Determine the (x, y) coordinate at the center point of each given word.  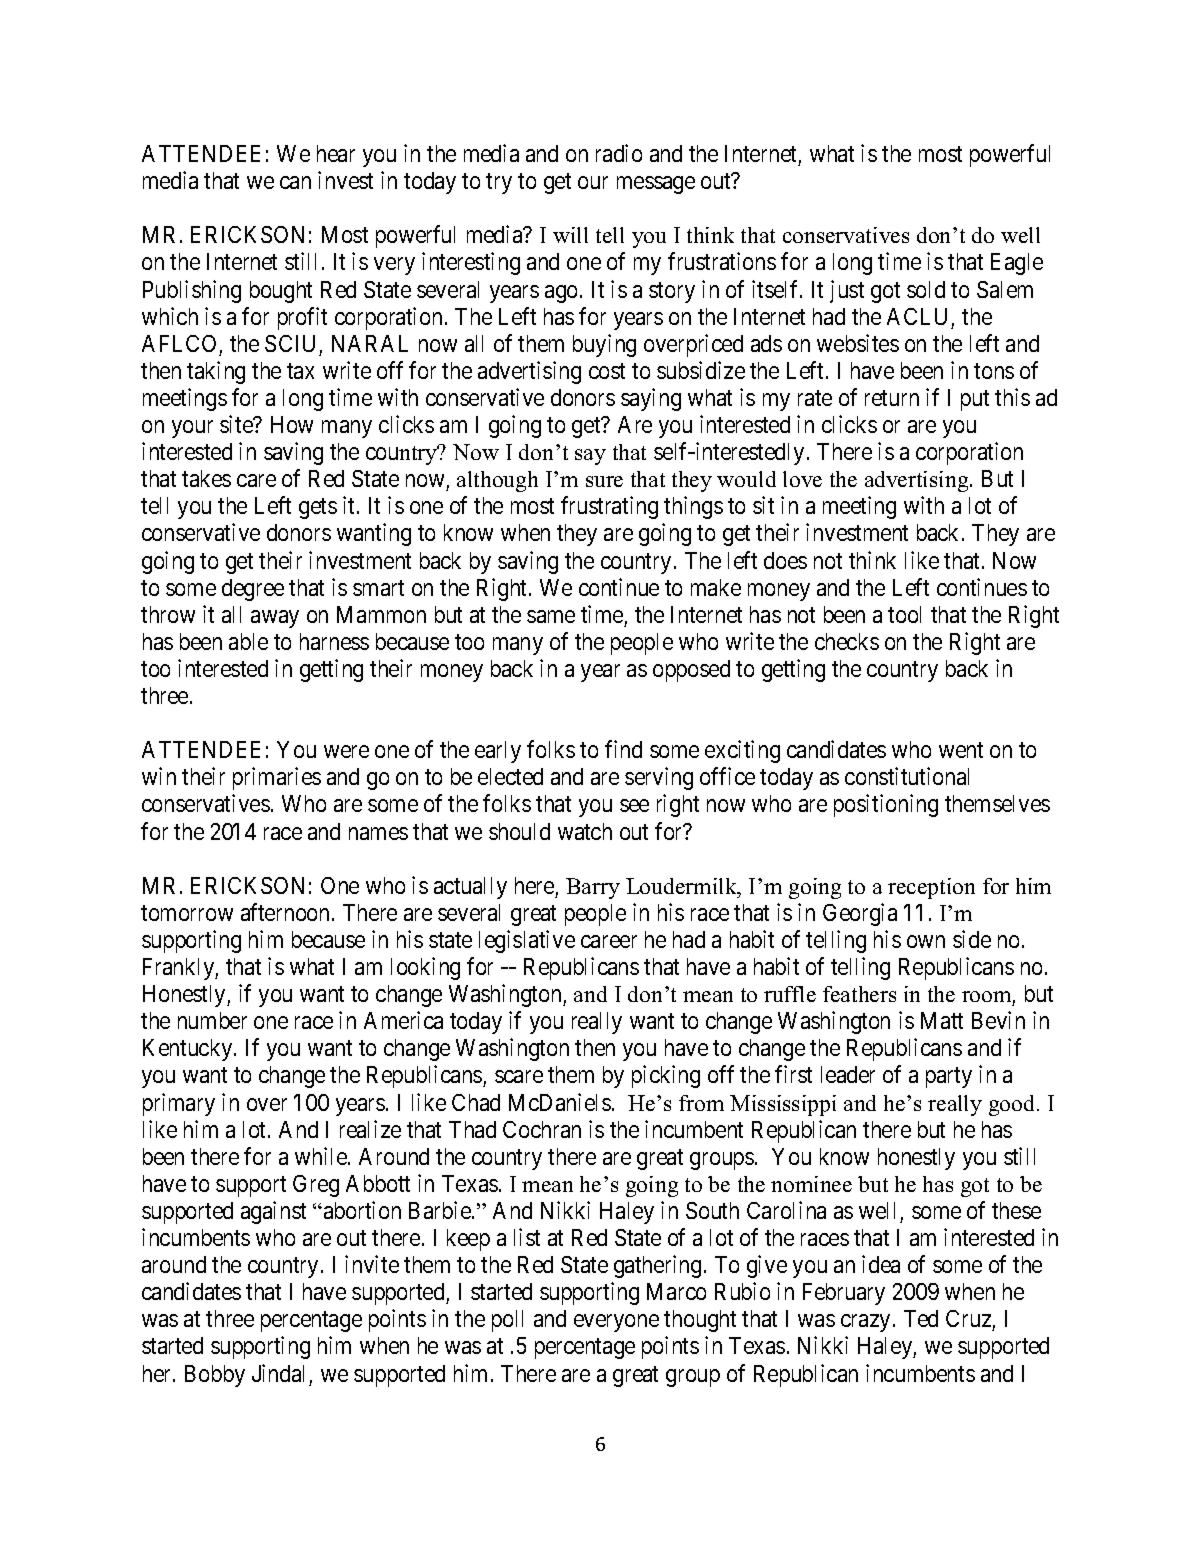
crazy (867, 1323)
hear (336, 153)
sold (926, 289)
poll (507, 1321)
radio (619, 153)
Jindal (278, 1373)
